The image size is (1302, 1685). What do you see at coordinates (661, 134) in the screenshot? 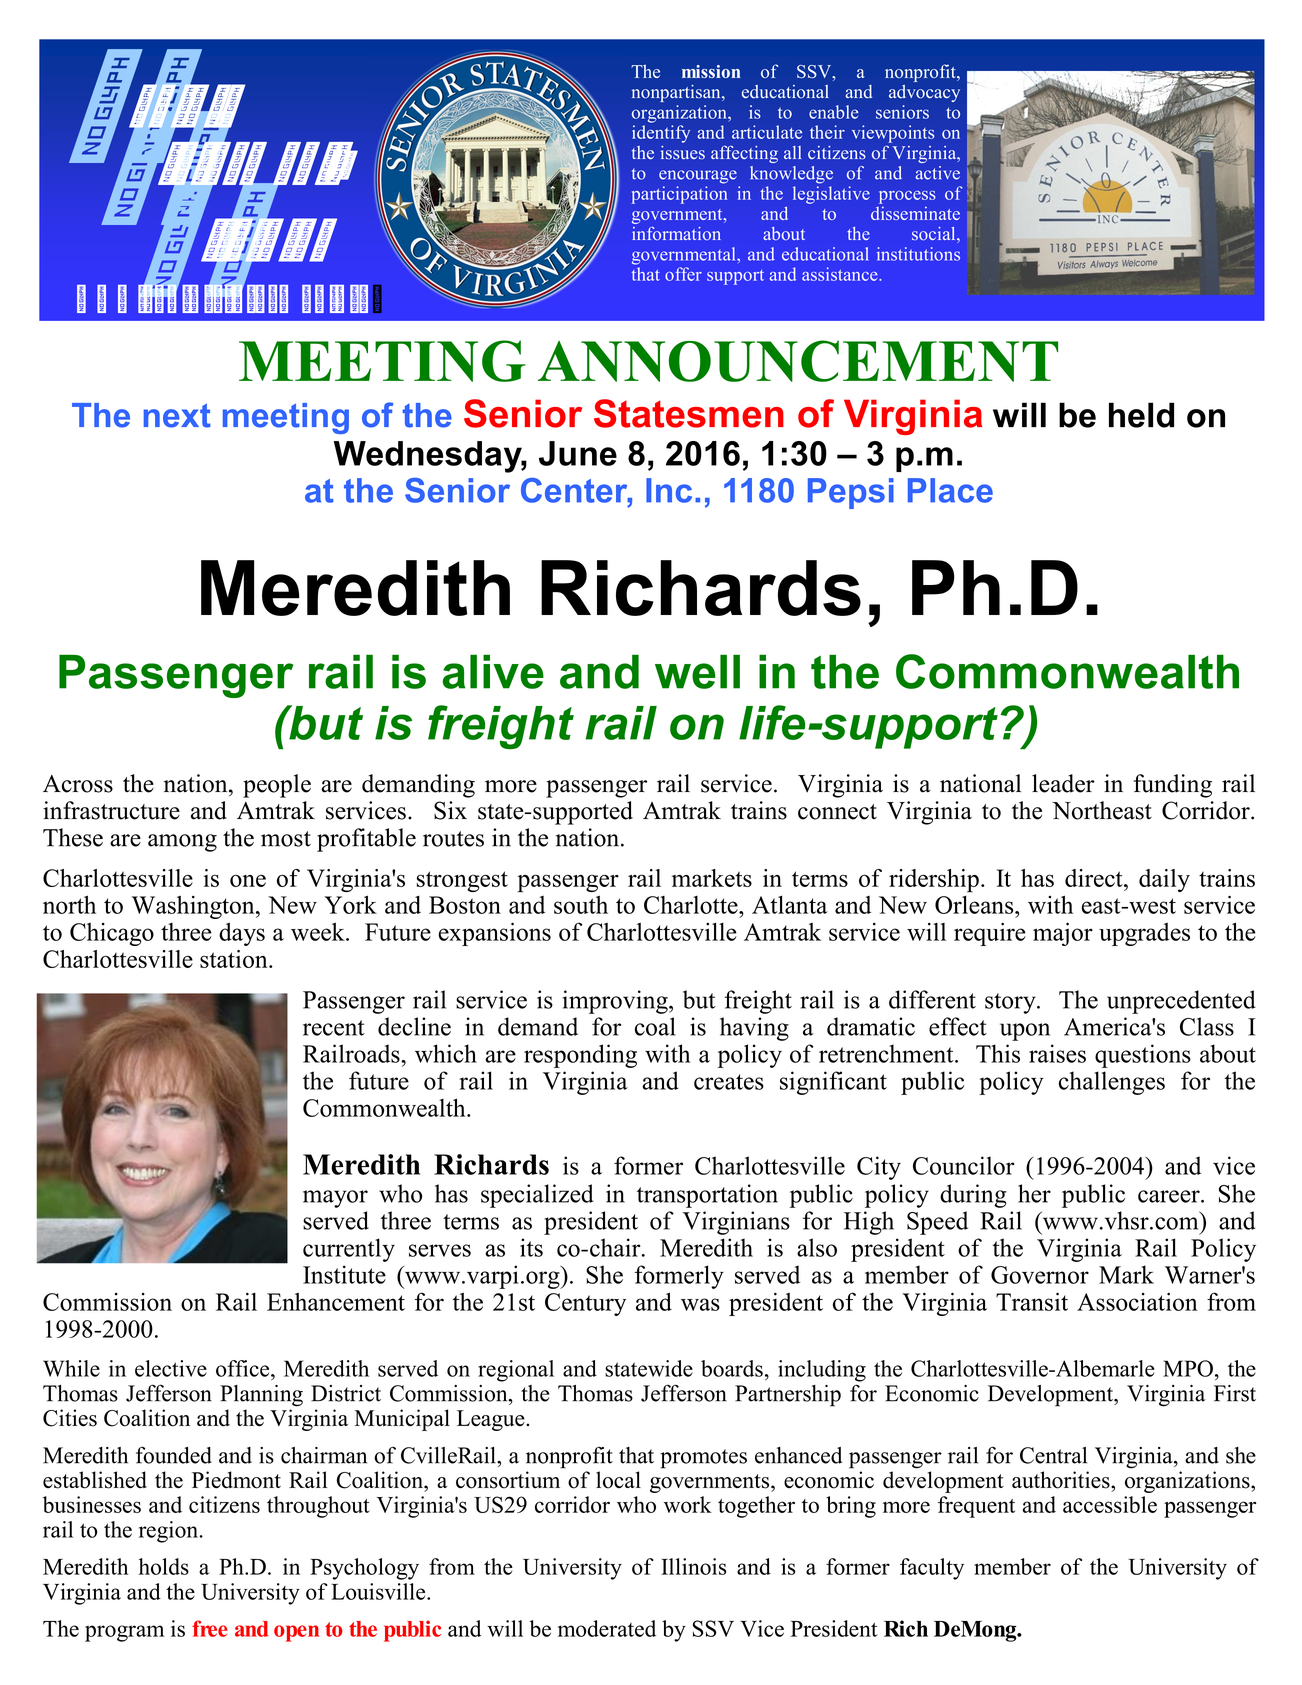
I see `identify` at bounding box center [661, 134].
